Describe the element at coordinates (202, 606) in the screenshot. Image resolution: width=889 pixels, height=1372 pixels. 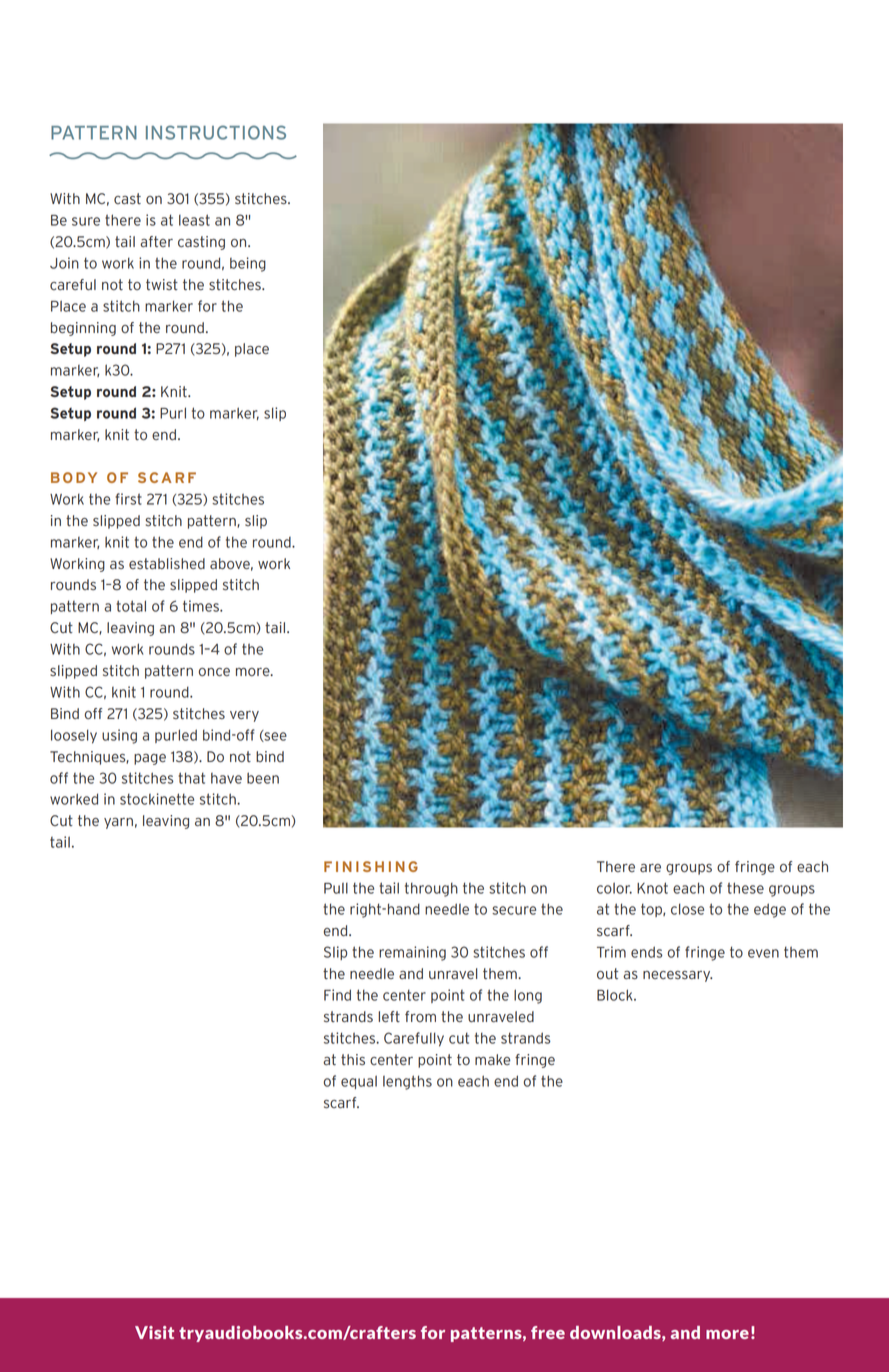
I see `times` at that location.
